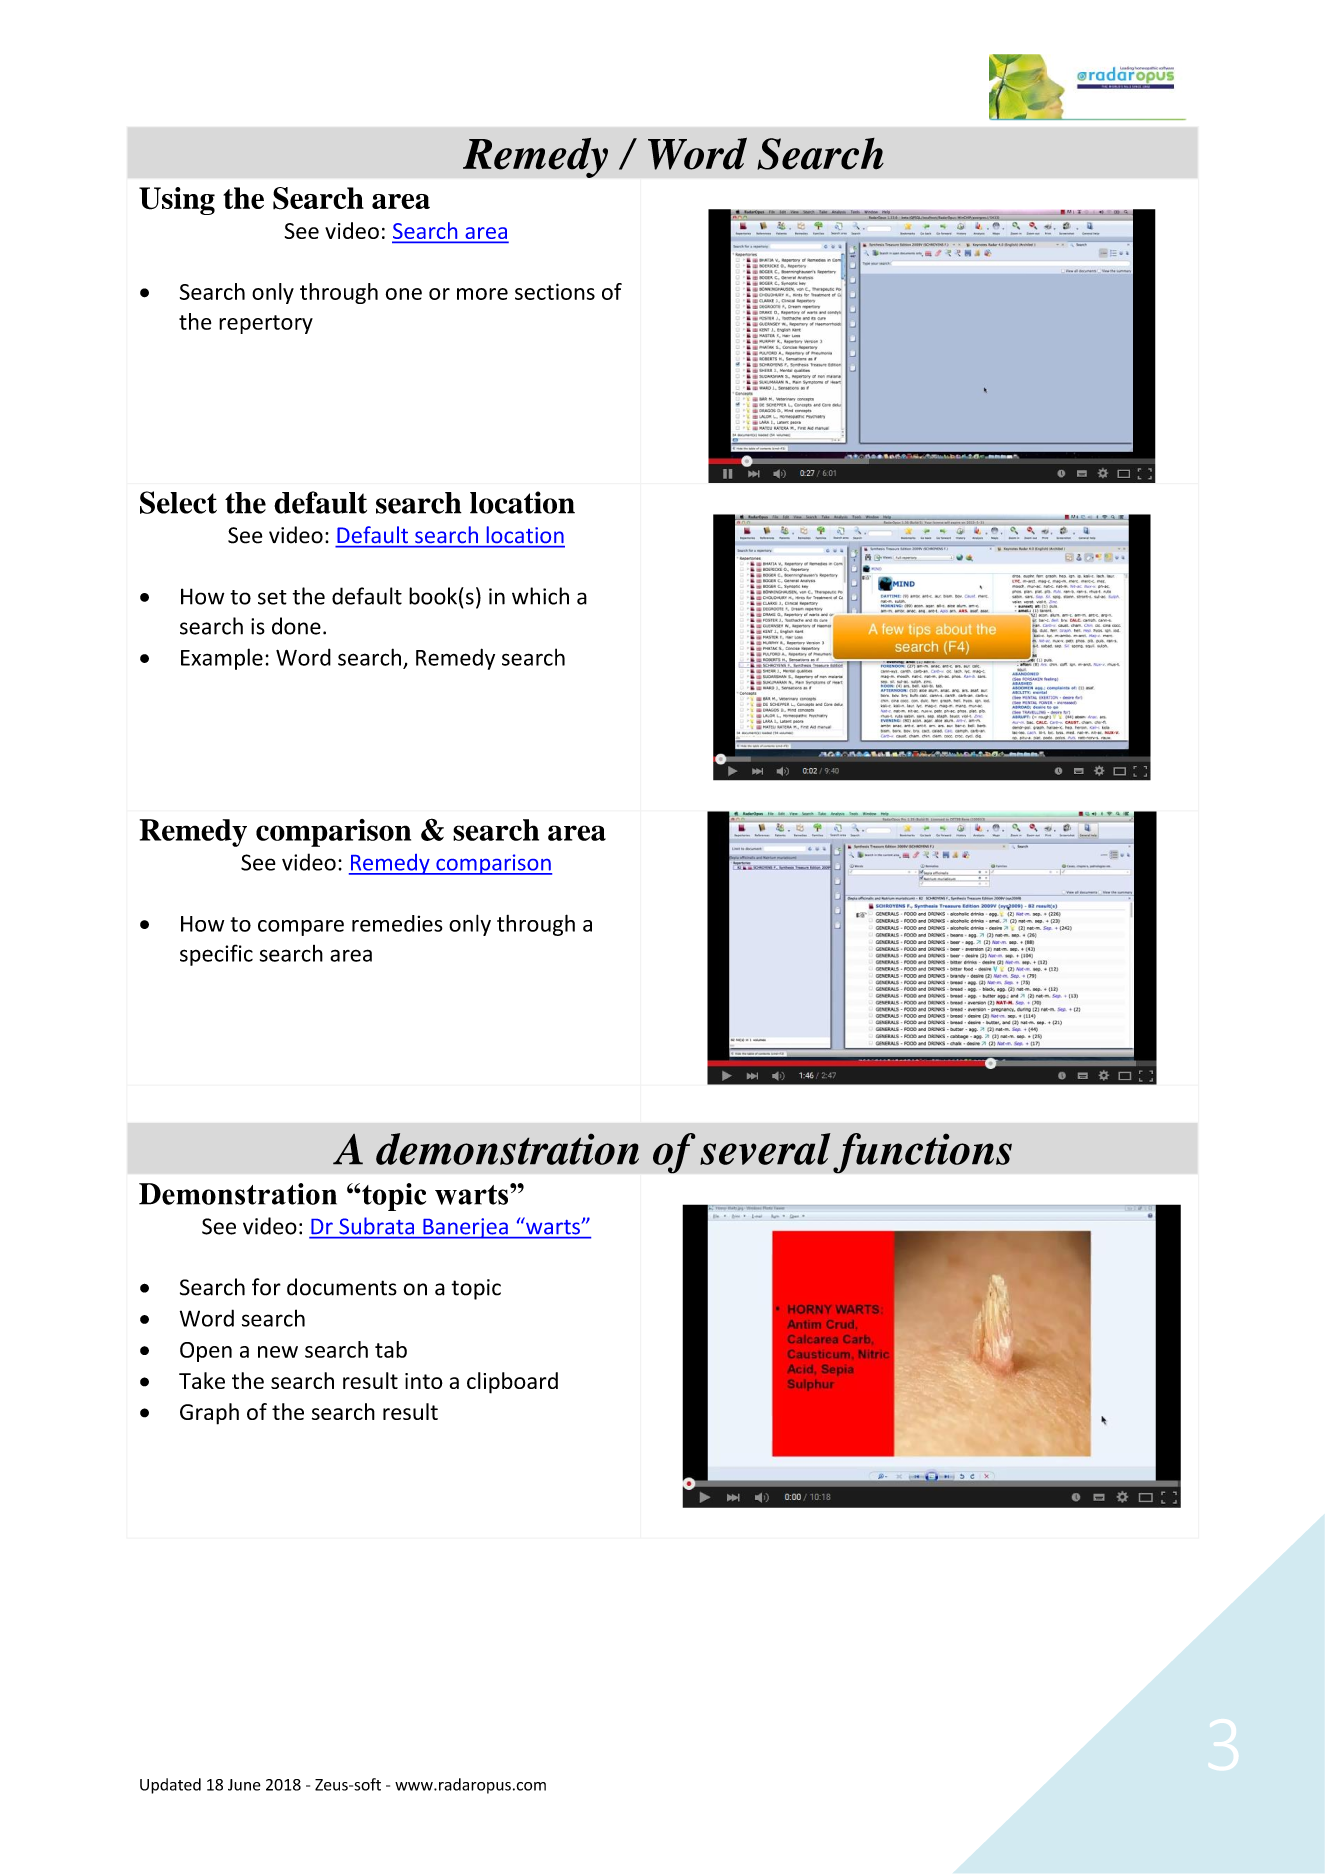  What do you see at coordinates (424, 1381) in the document?
I see `into` at bounding box center [424, 1381].
